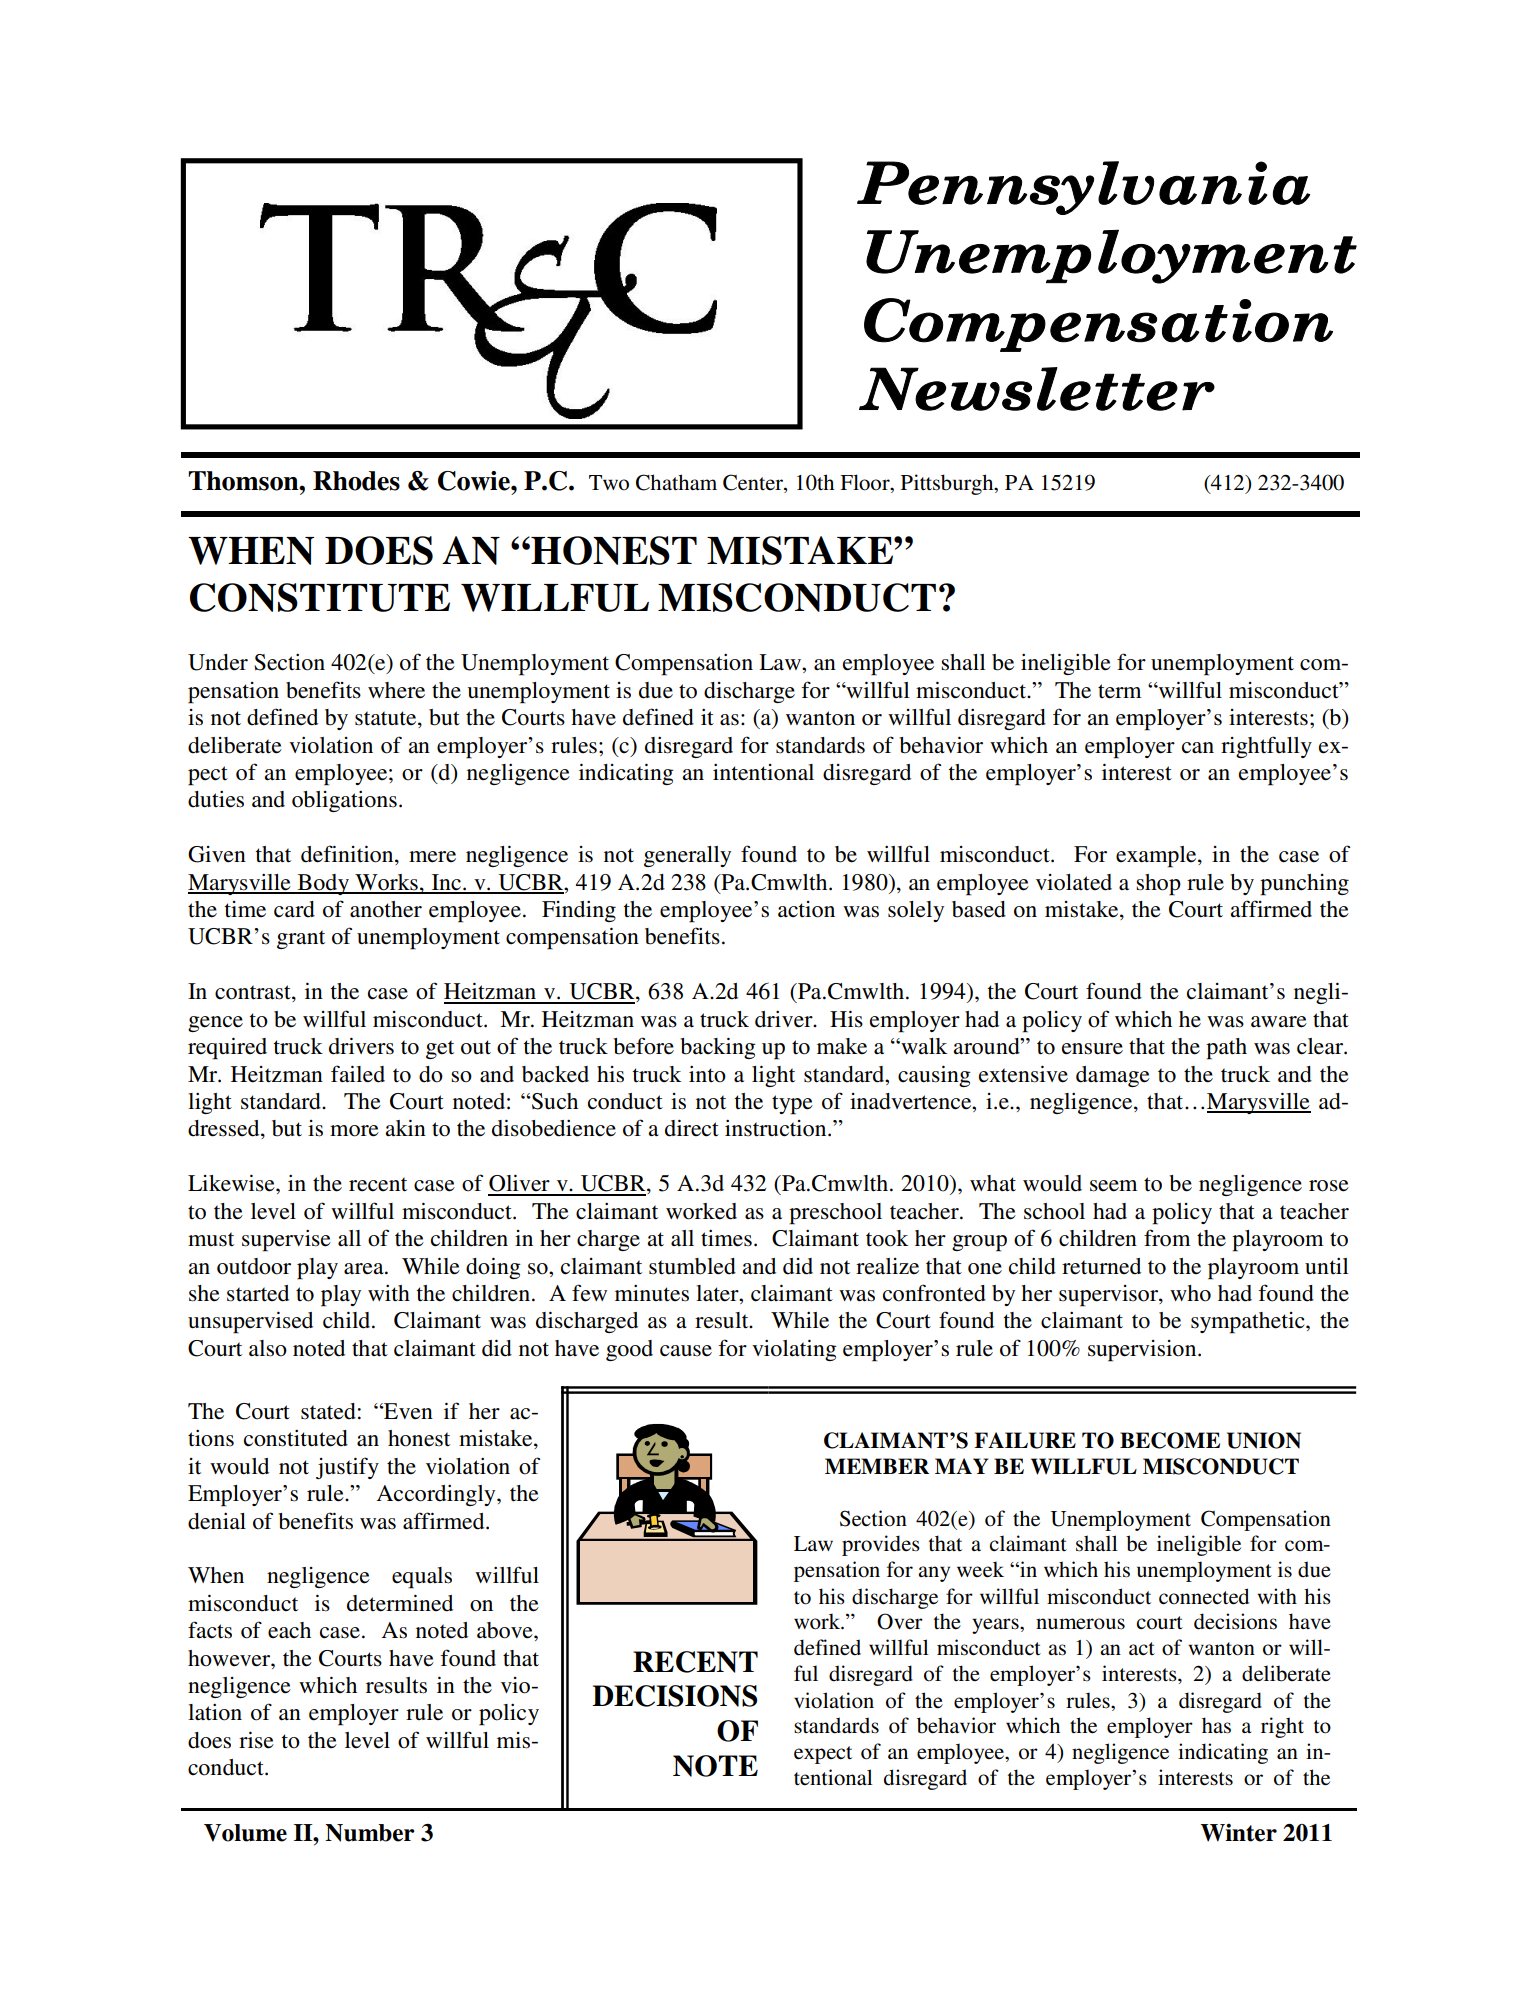 This image has height=1989, width=1537. What do you see at coordinates (687, 856) in the image?
I see `generally` at bounding box center [687, 856].
